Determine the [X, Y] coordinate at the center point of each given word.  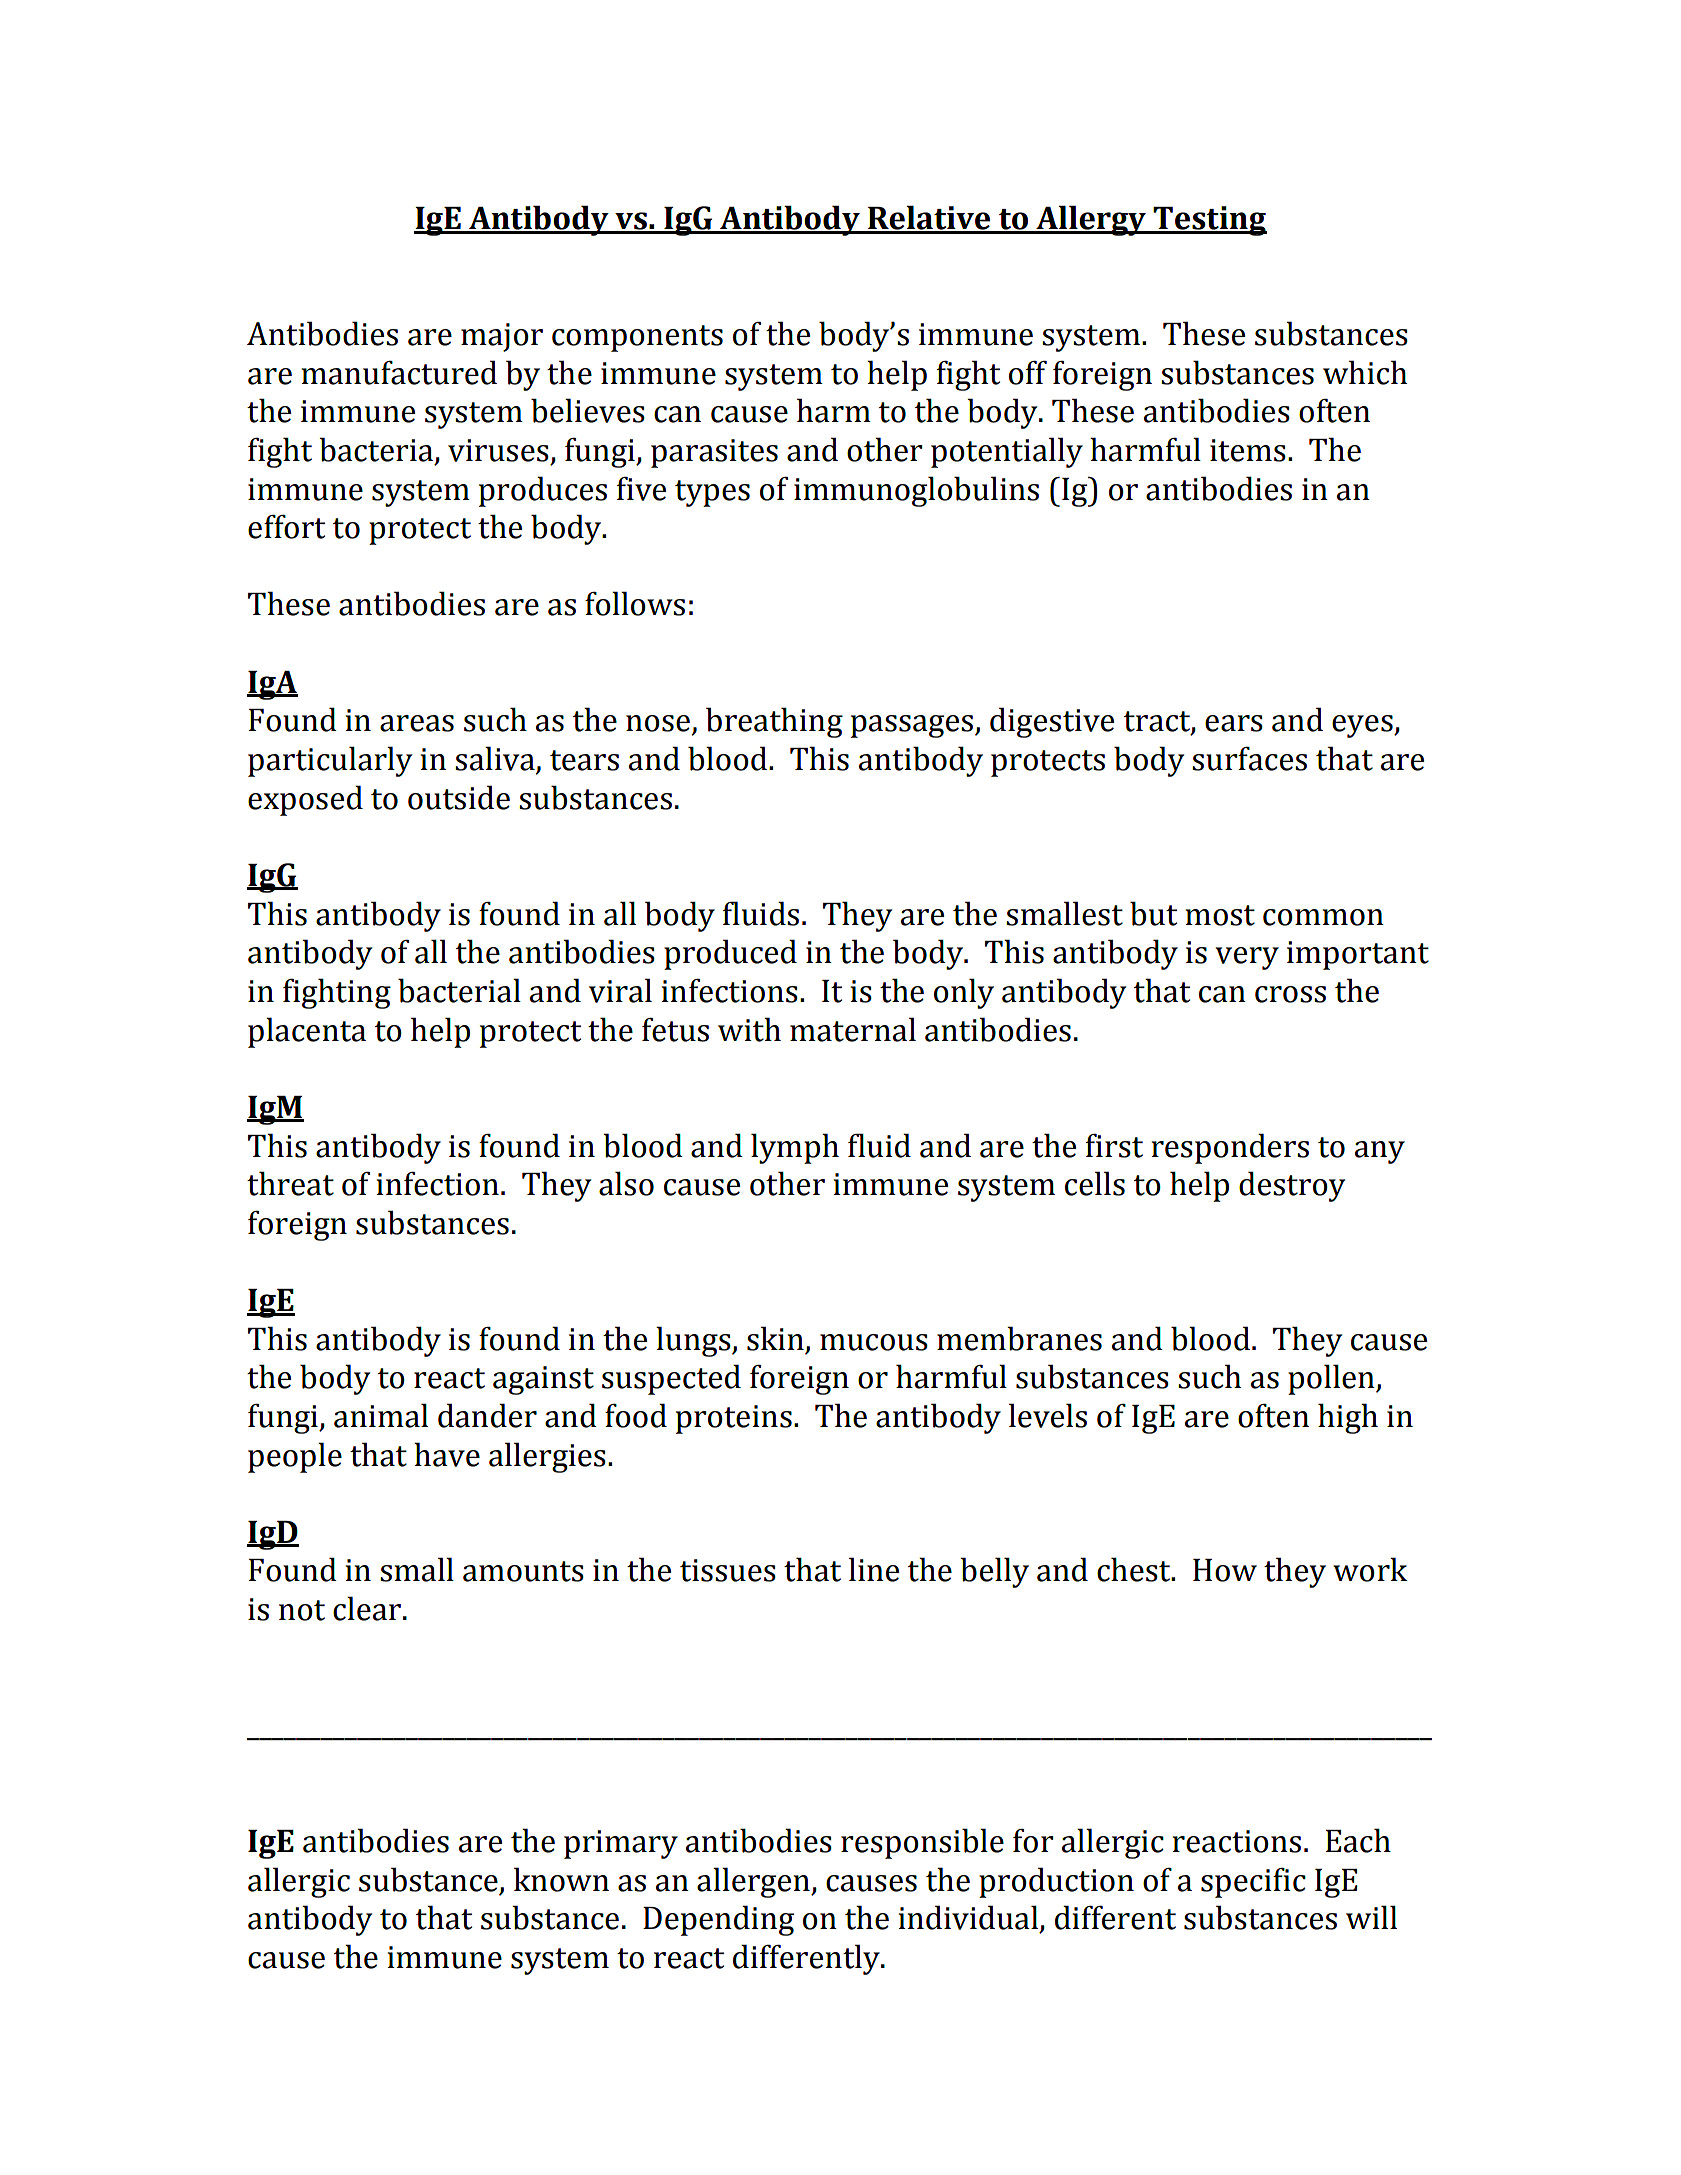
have [447, 1454]
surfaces [1249, 759]
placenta [307, 1032]
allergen [754, 1882]
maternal [853, 1029]
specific [1253, 1883]
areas [417, 723]
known [561, 1879]
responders [1230, 1148]
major [502, 337]
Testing [1209, 221]
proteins [734, 1419]
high [1348, 1418]
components [637, 338]
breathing [774, 722]
